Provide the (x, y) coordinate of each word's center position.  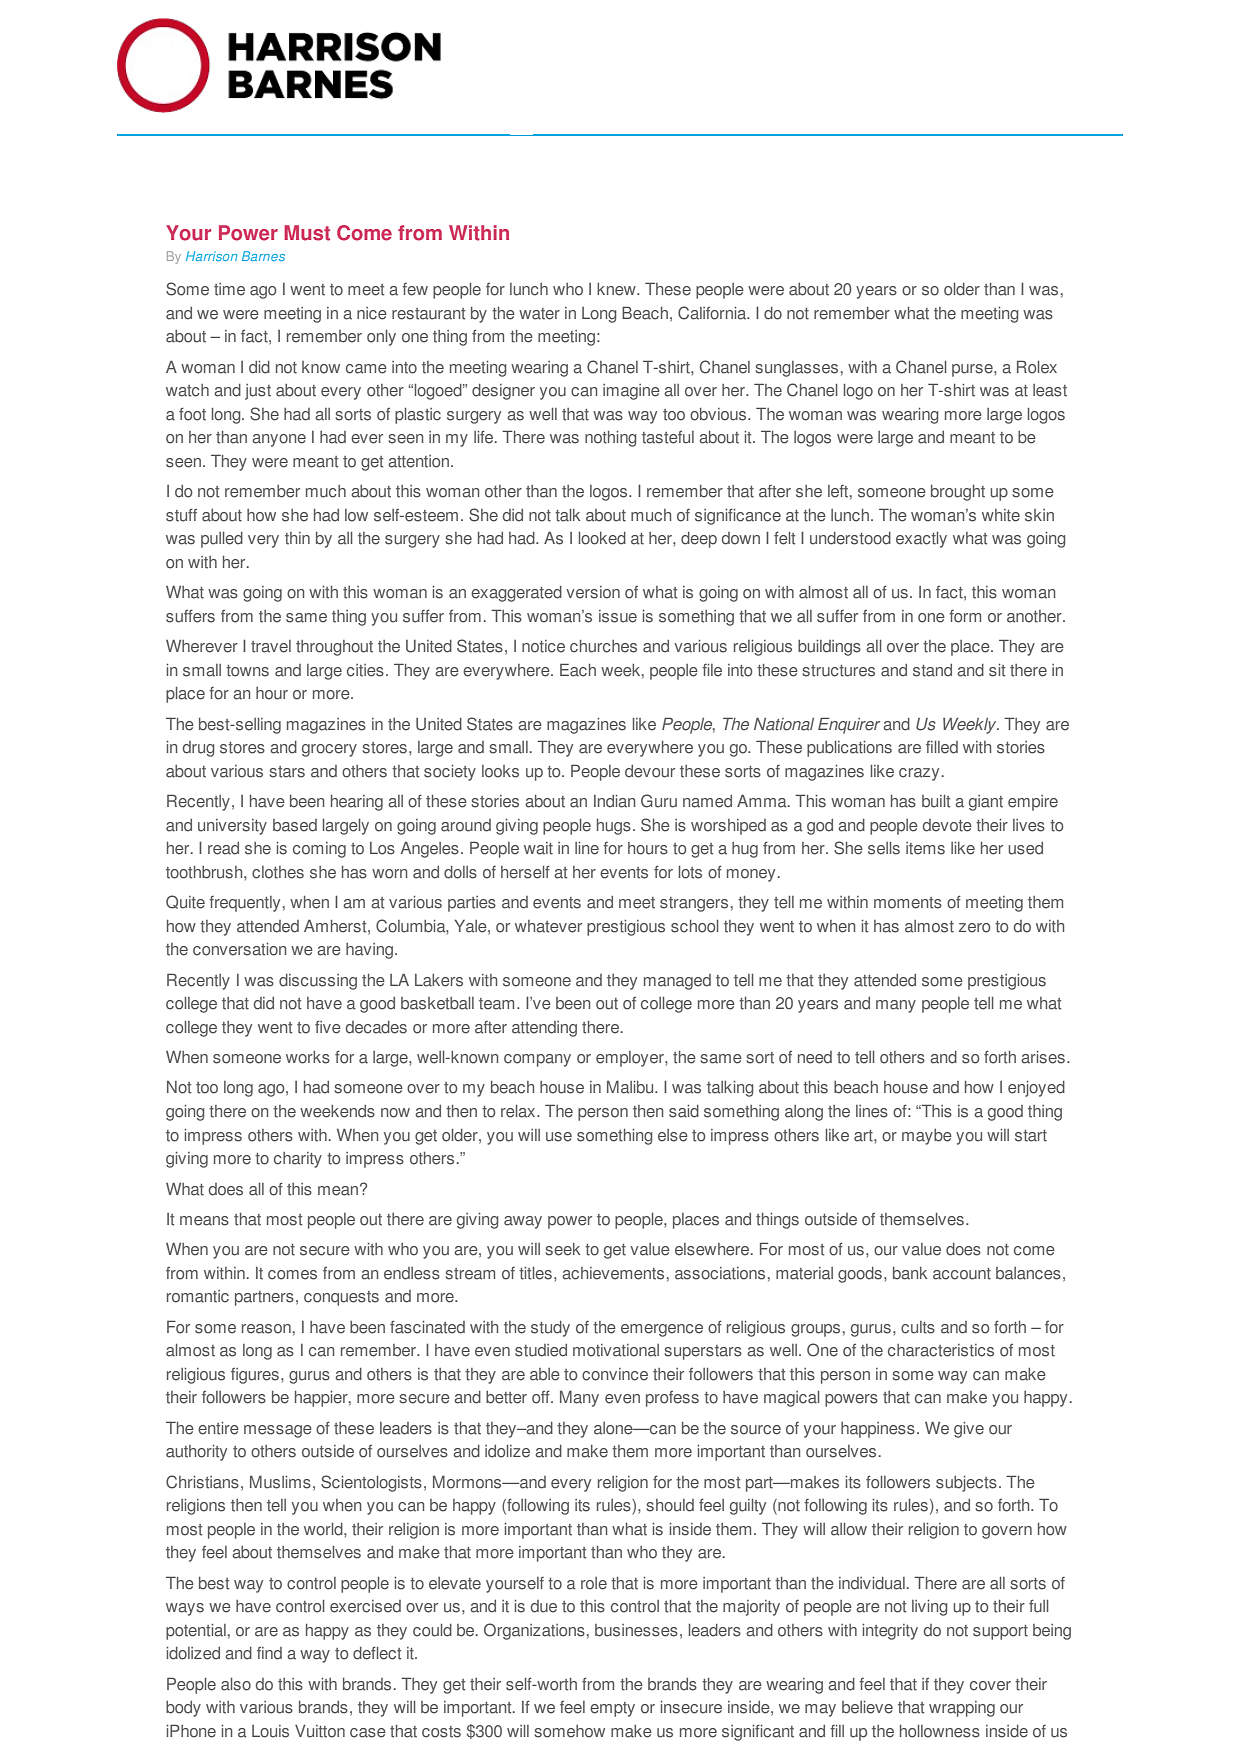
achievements (613, 1273)
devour (650, 771)
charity (298, 1160)
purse (973, 370)
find (269, 1653)
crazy (919, 774)
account (962, 1274)
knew (617, 289)
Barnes (263, 256)
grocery (329, 750)
